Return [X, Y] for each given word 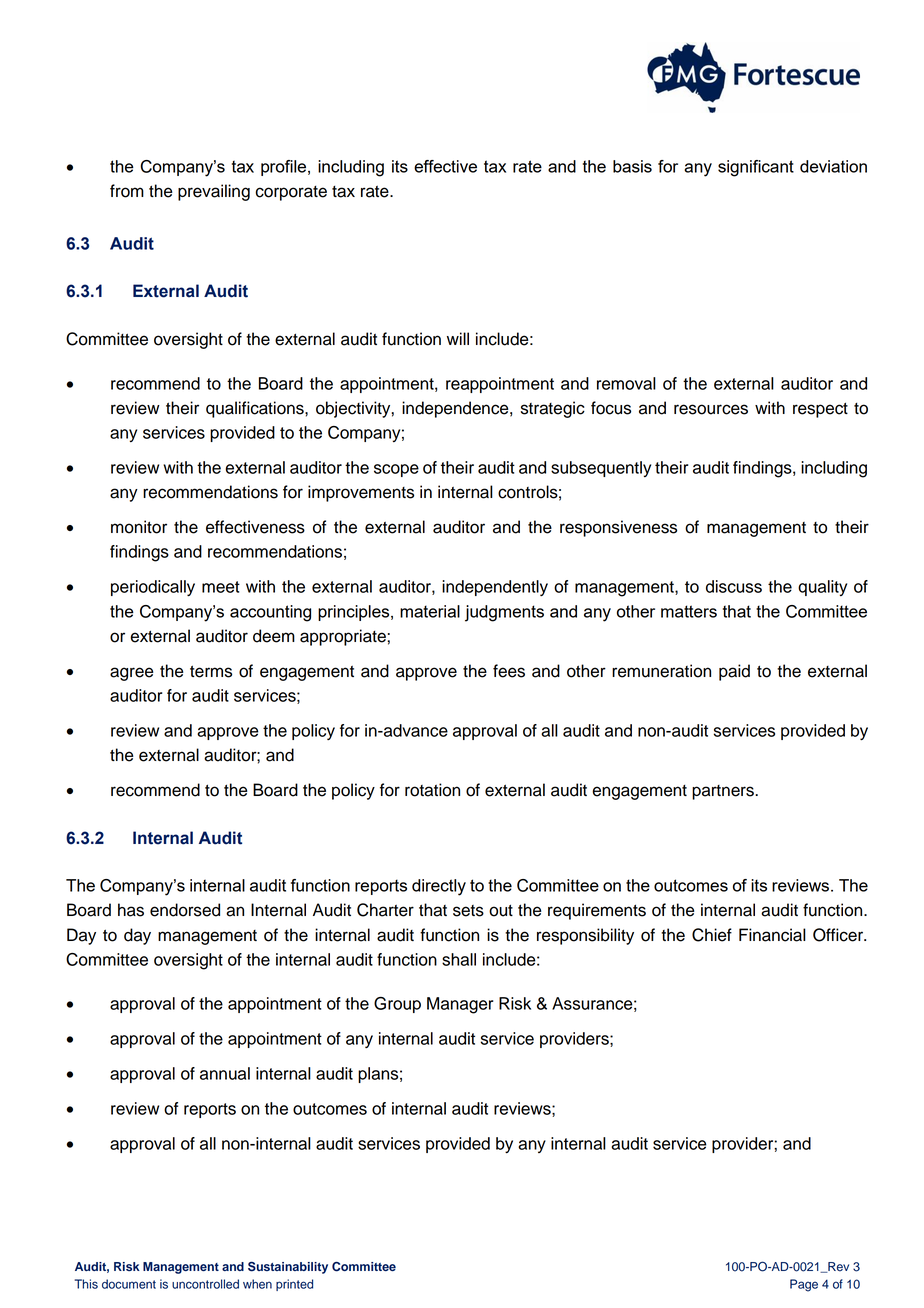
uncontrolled [205, 1284]
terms [211, 671]
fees [509, 671]
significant [756, 168]
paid [734, 672]
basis [632, 166]
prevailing [214, 192]
